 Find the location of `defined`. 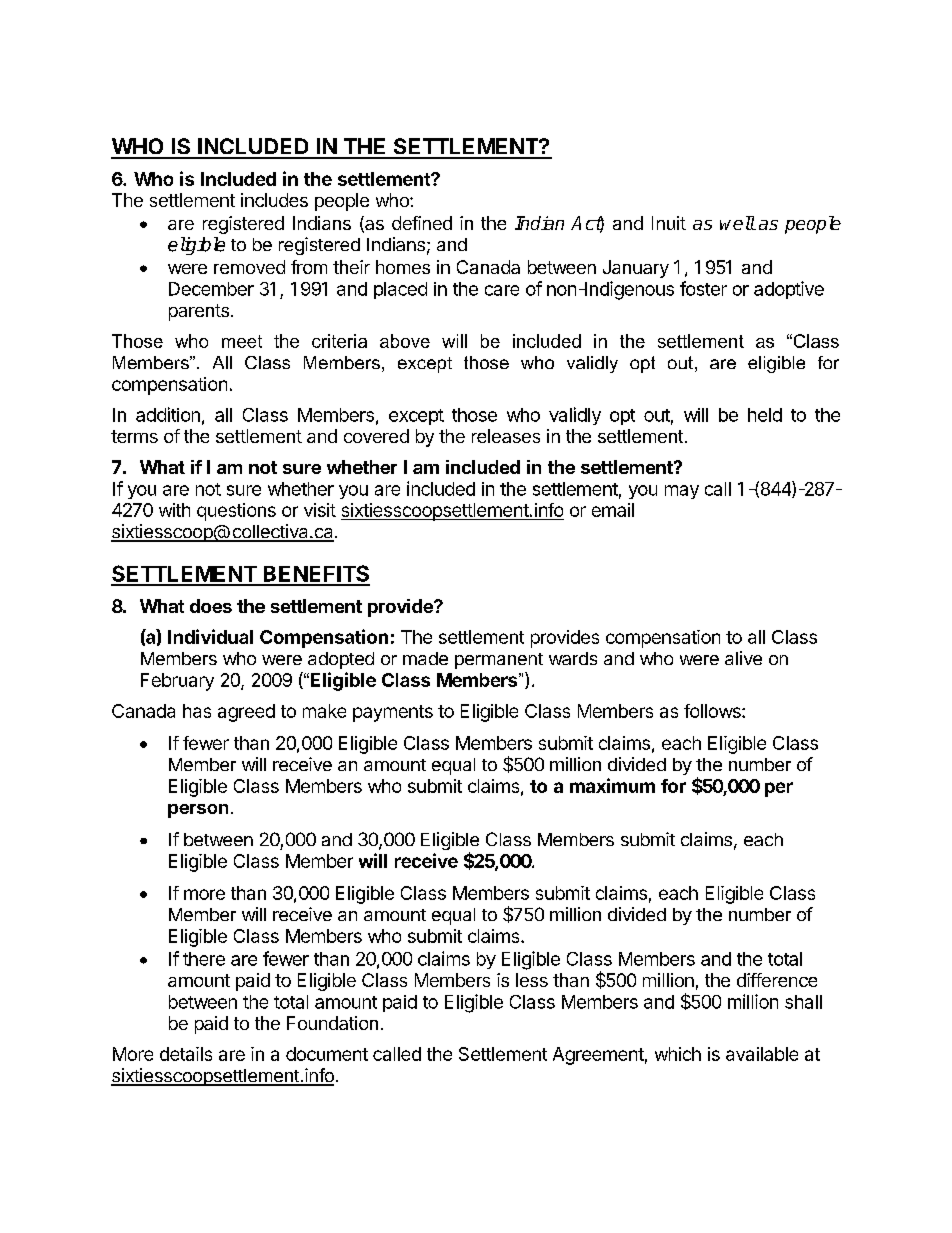

defined is located at coordinates (422, 223).
